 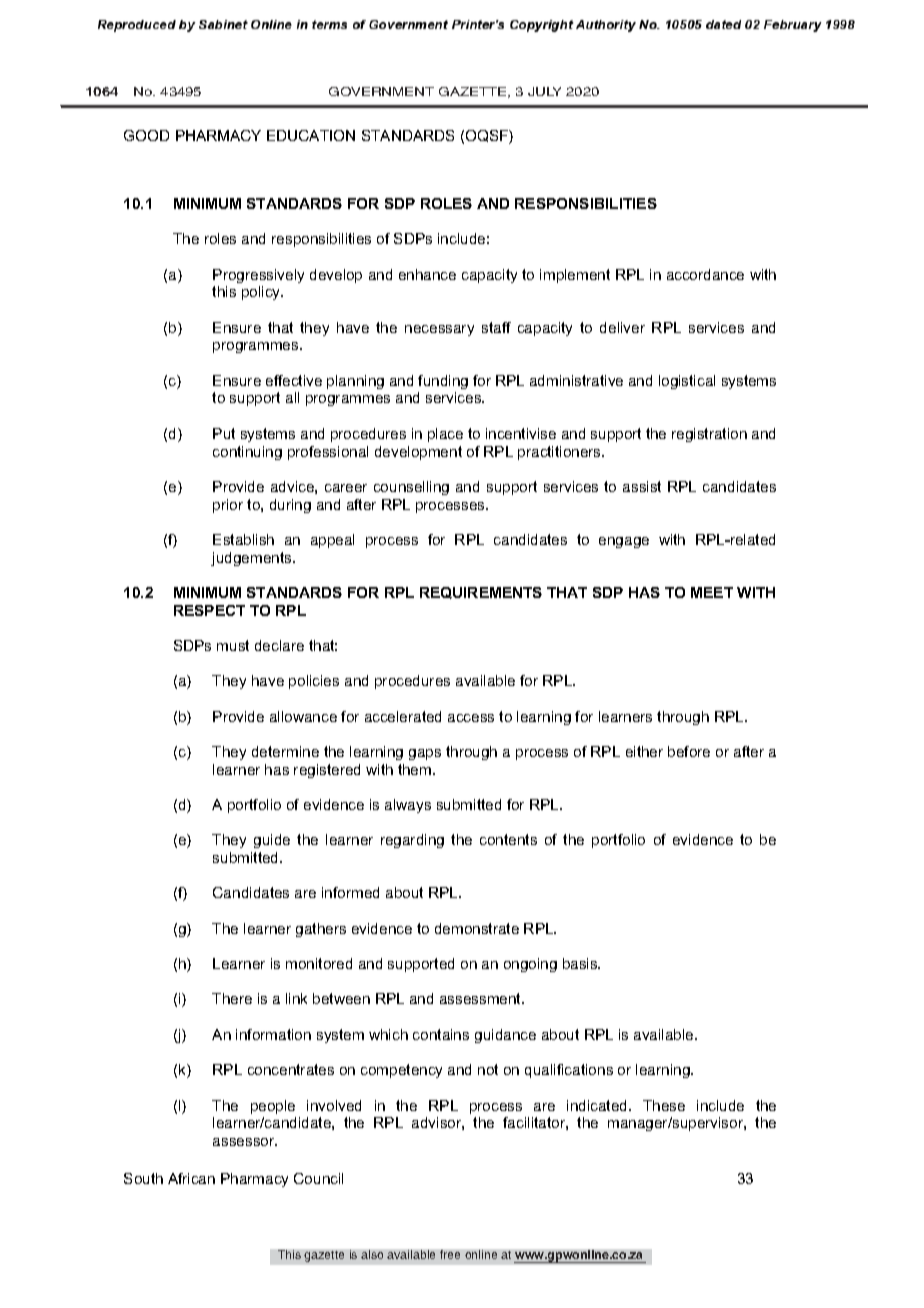 What do you see at coordinates (450, 1254) in the screenshot?
I see `free` at bounding box center [450, 1254].
